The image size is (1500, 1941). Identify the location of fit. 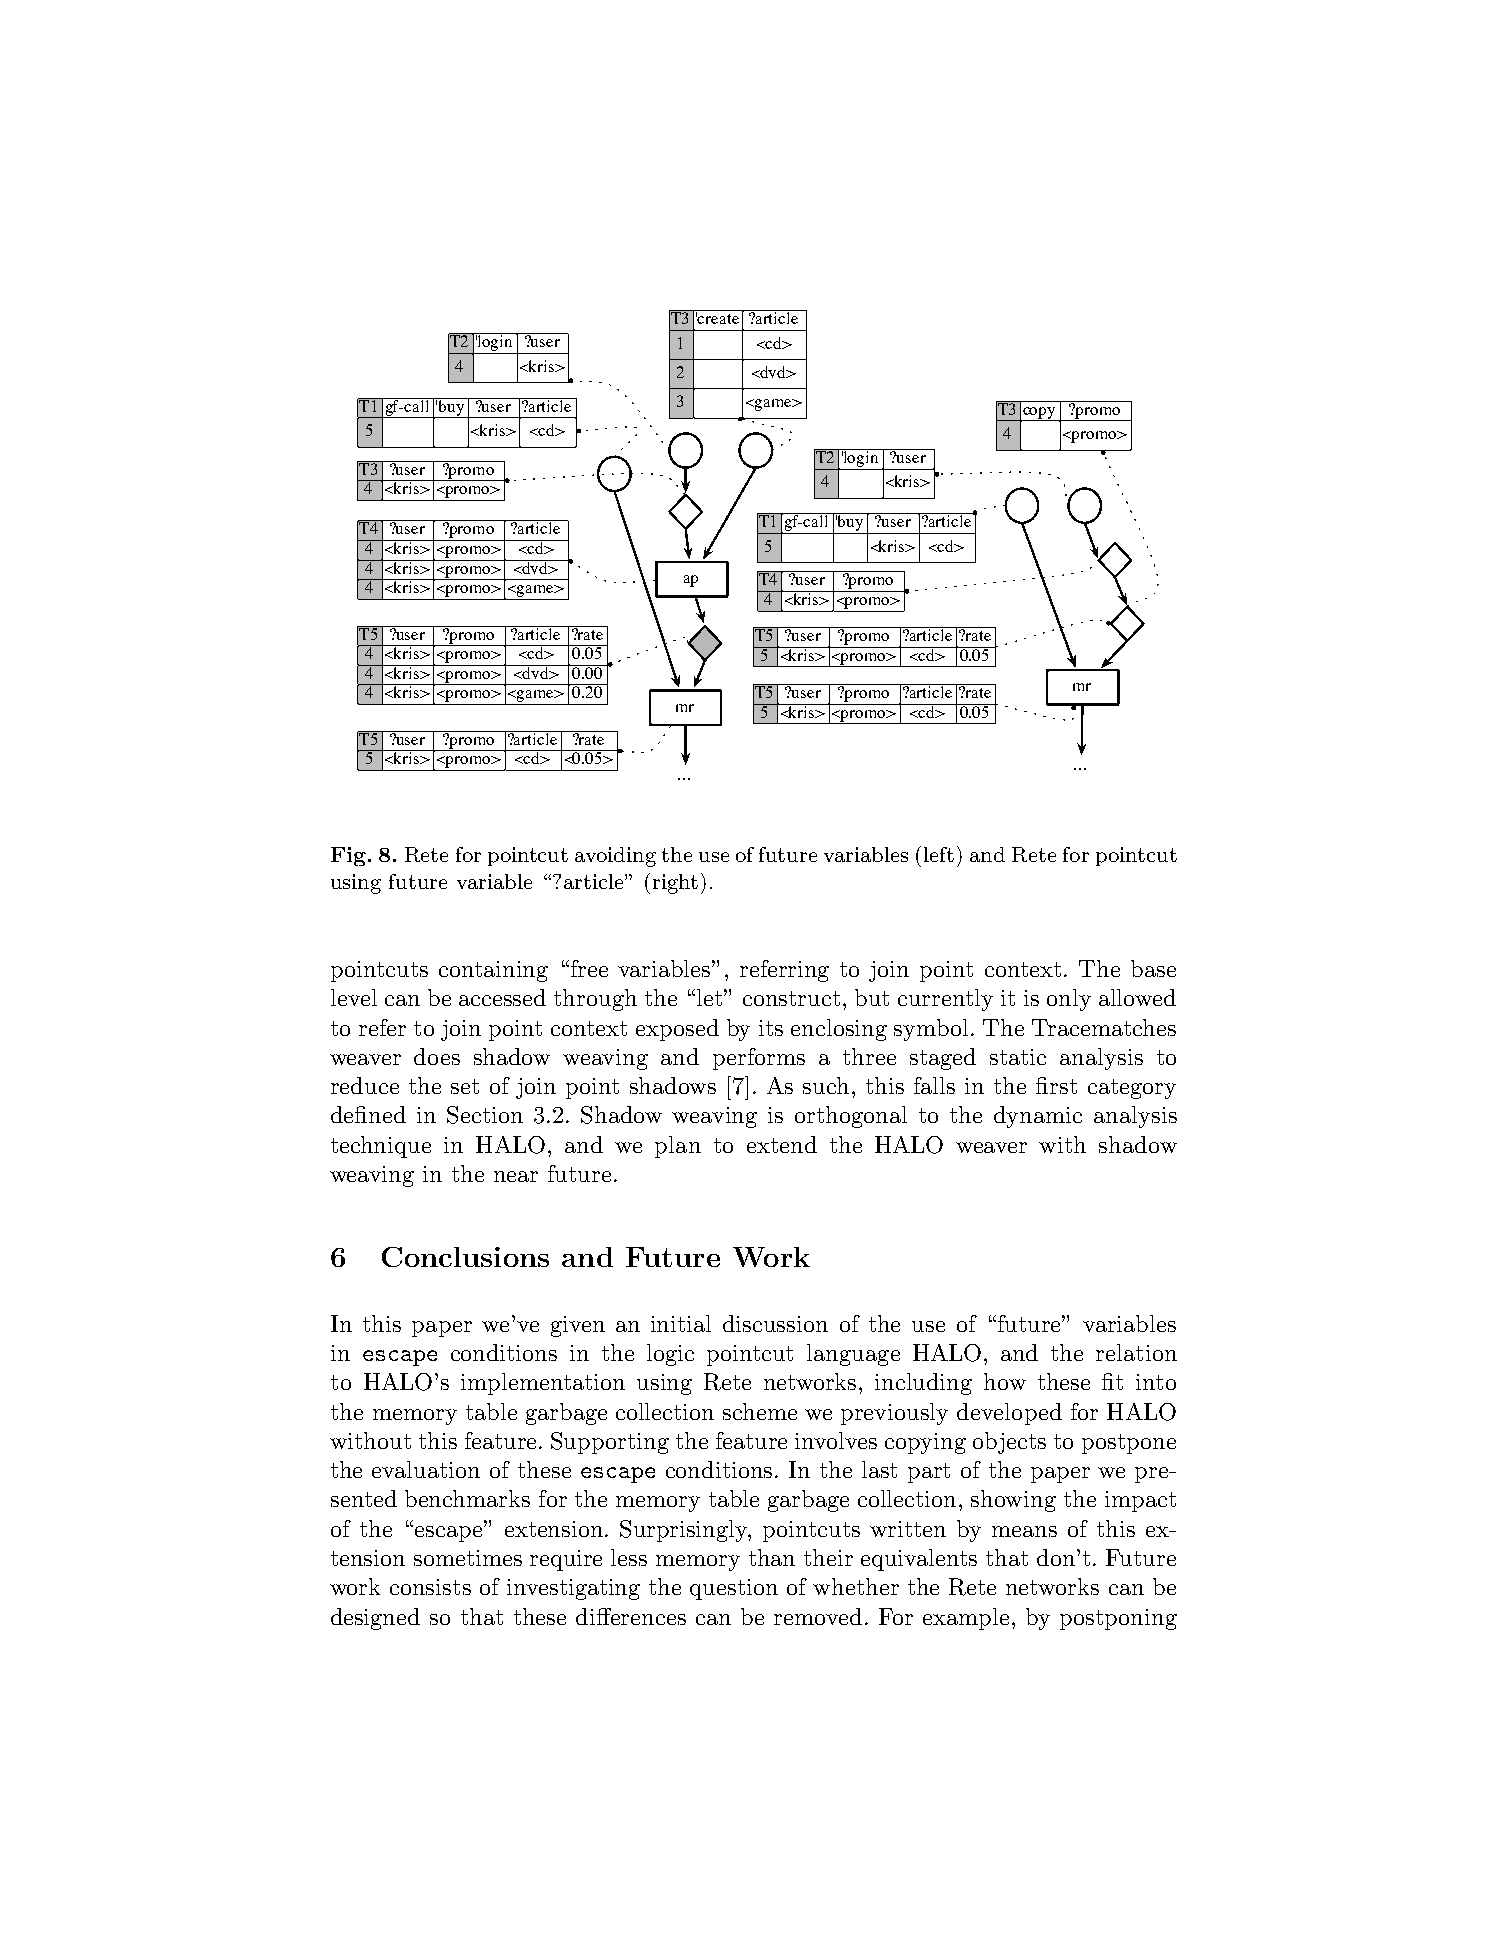
(1112, 1381).
